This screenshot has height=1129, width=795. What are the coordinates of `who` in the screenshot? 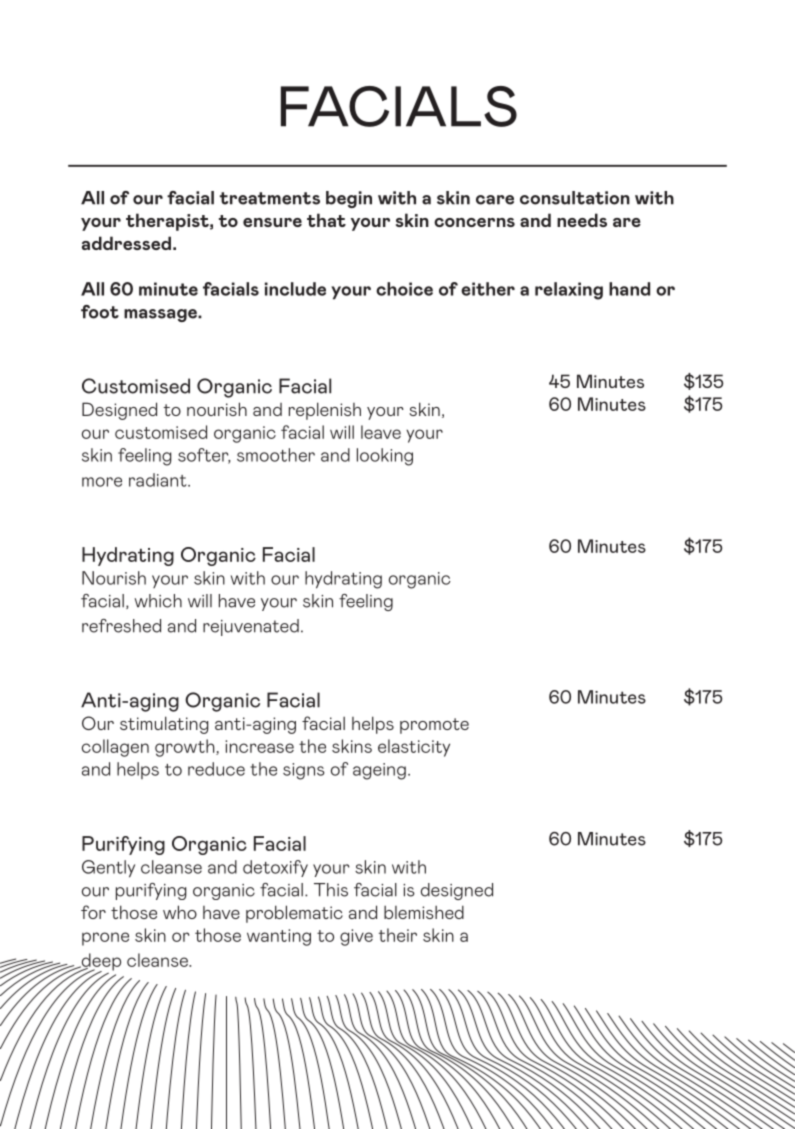 It's located at (180, 912).
